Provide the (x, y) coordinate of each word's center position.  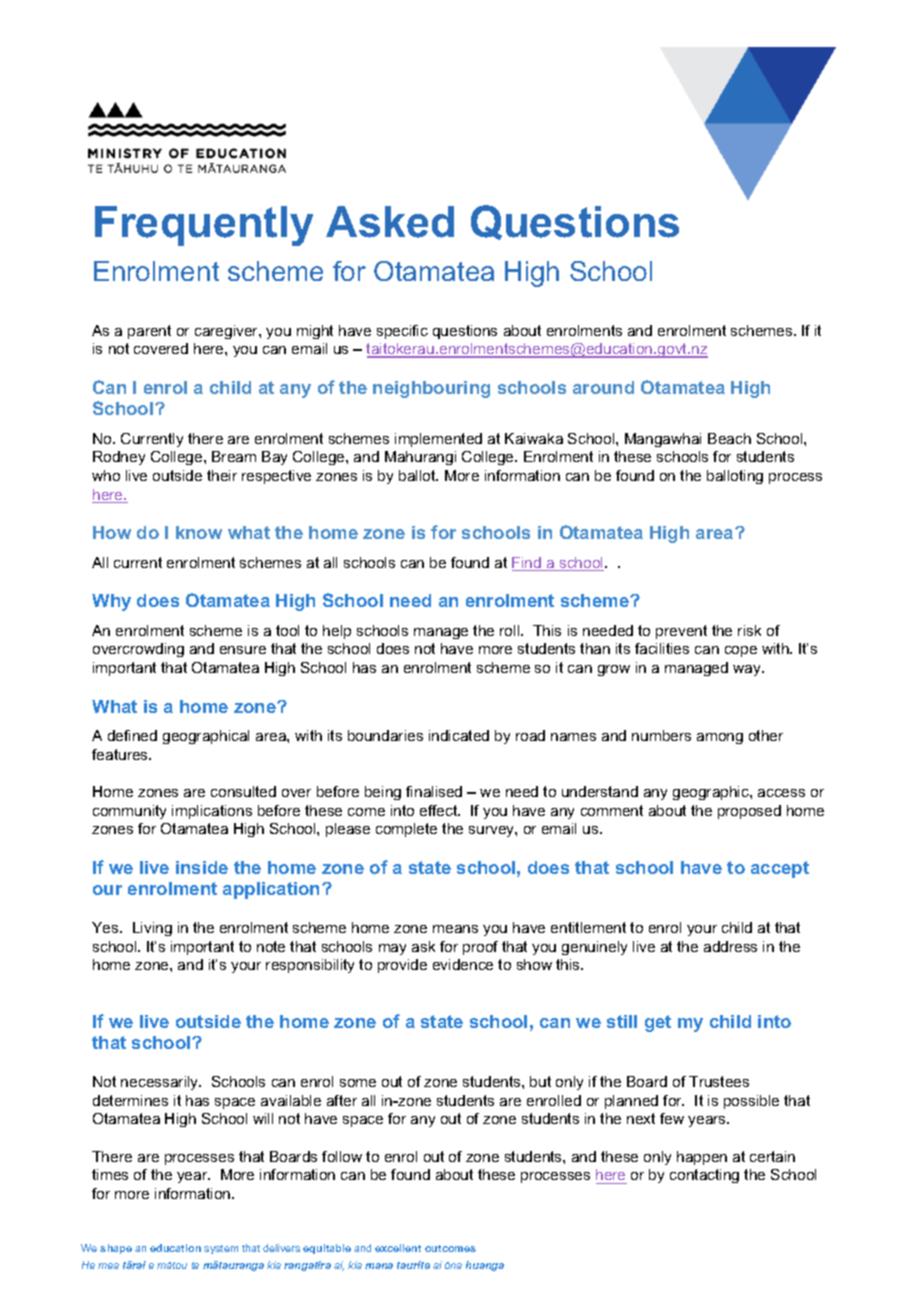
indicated (459, 735)
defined (132, 735)
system (221, 1249)
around (603, 387)
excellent (398, 1248)
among (720, 738)
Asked (390, 222)
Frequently (204, 226)
